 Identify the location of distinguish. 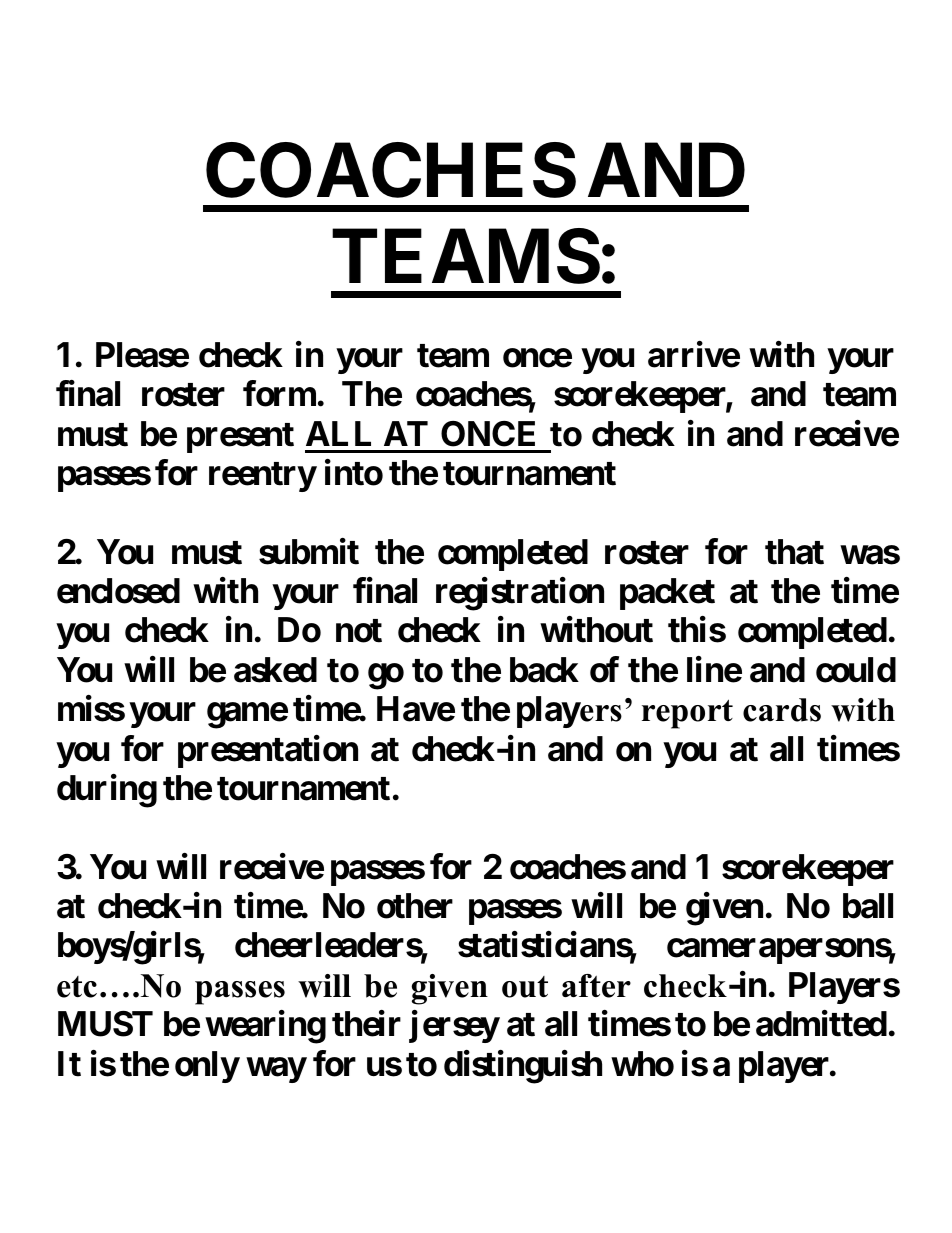
(523, 1067).
